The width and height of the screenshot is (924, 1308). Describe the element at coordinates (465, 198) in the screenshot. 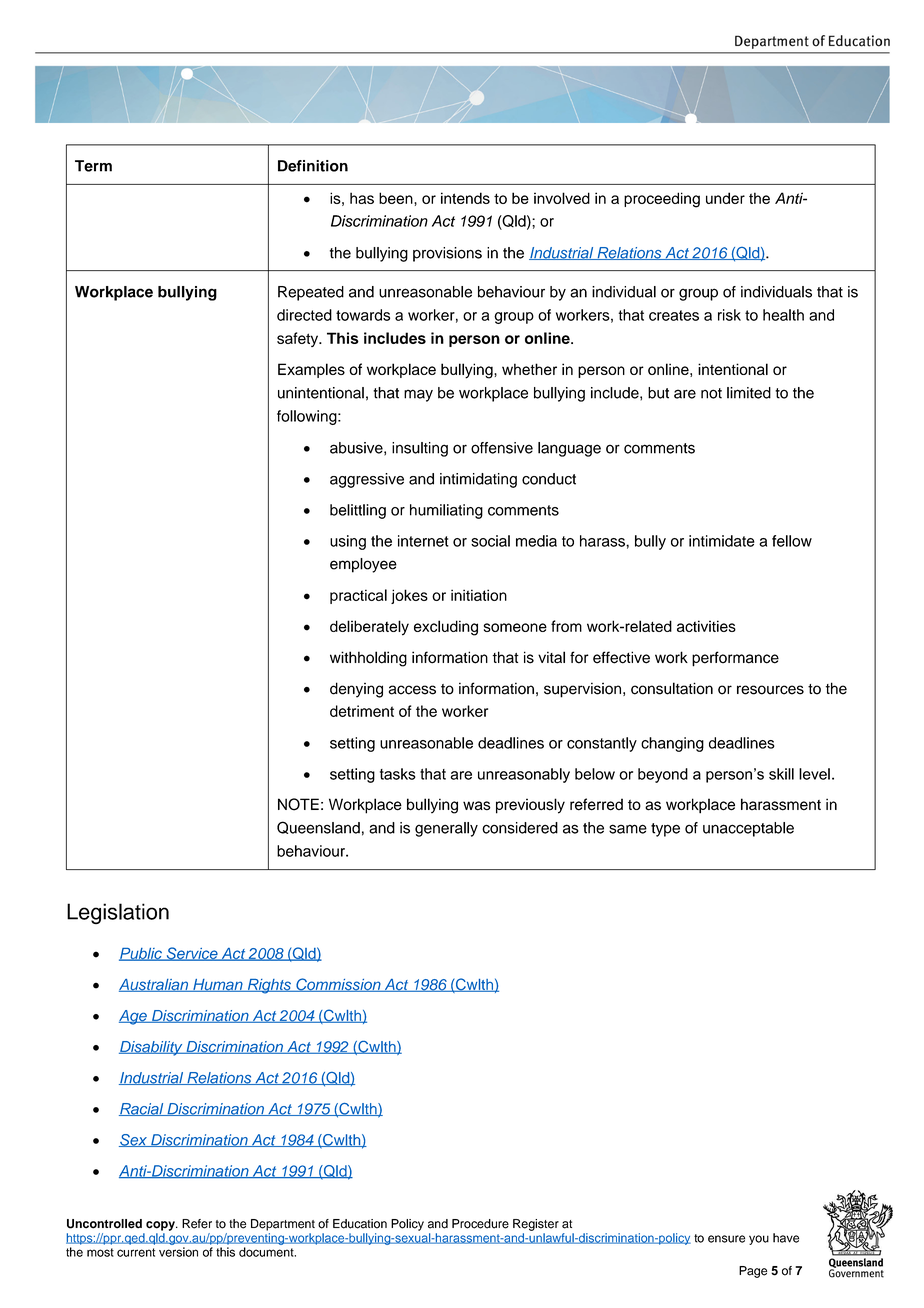

I see `intends` at that location.
